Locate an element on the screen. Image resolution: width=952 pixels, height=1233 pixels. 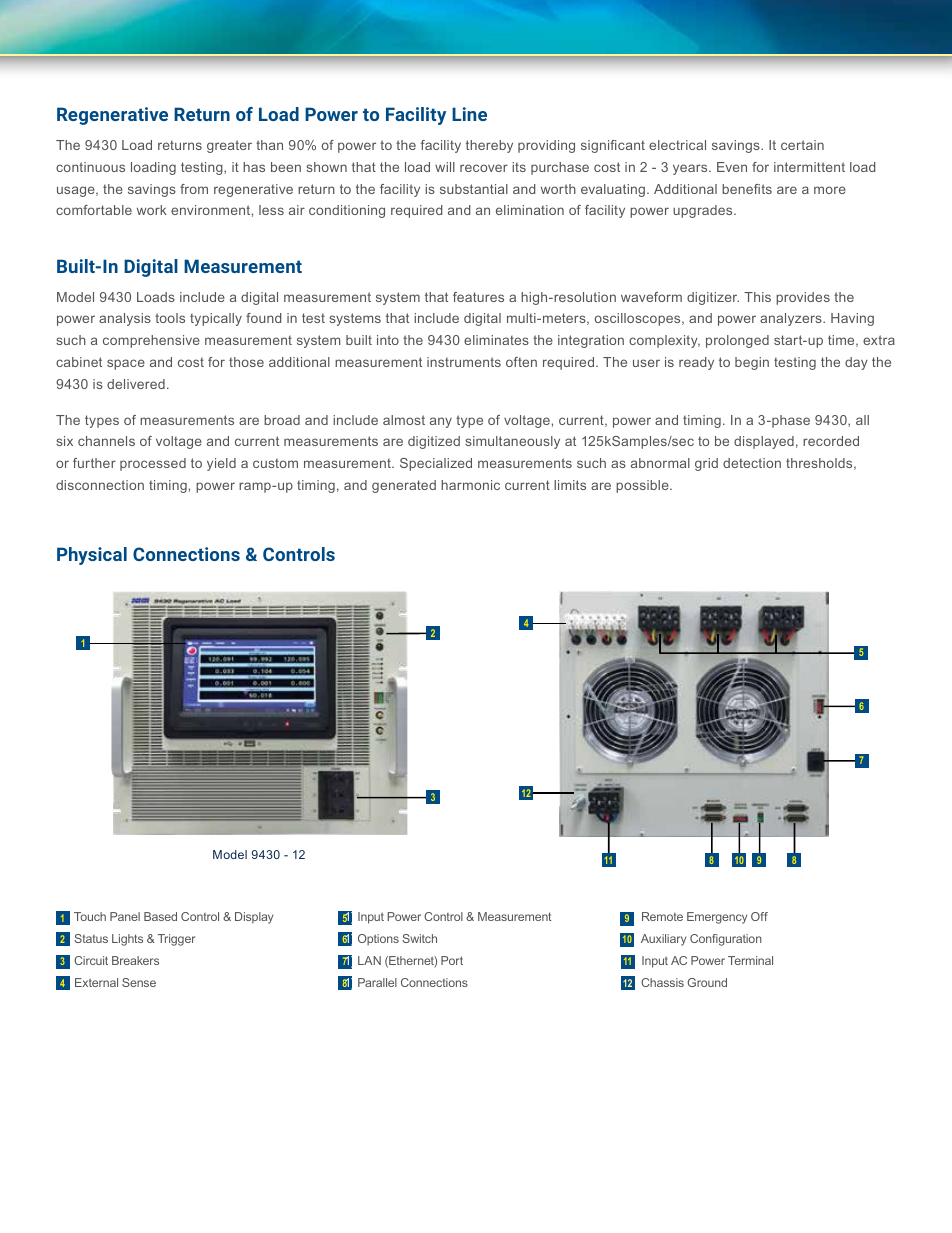
detection is located at coordinates (752, 463).
